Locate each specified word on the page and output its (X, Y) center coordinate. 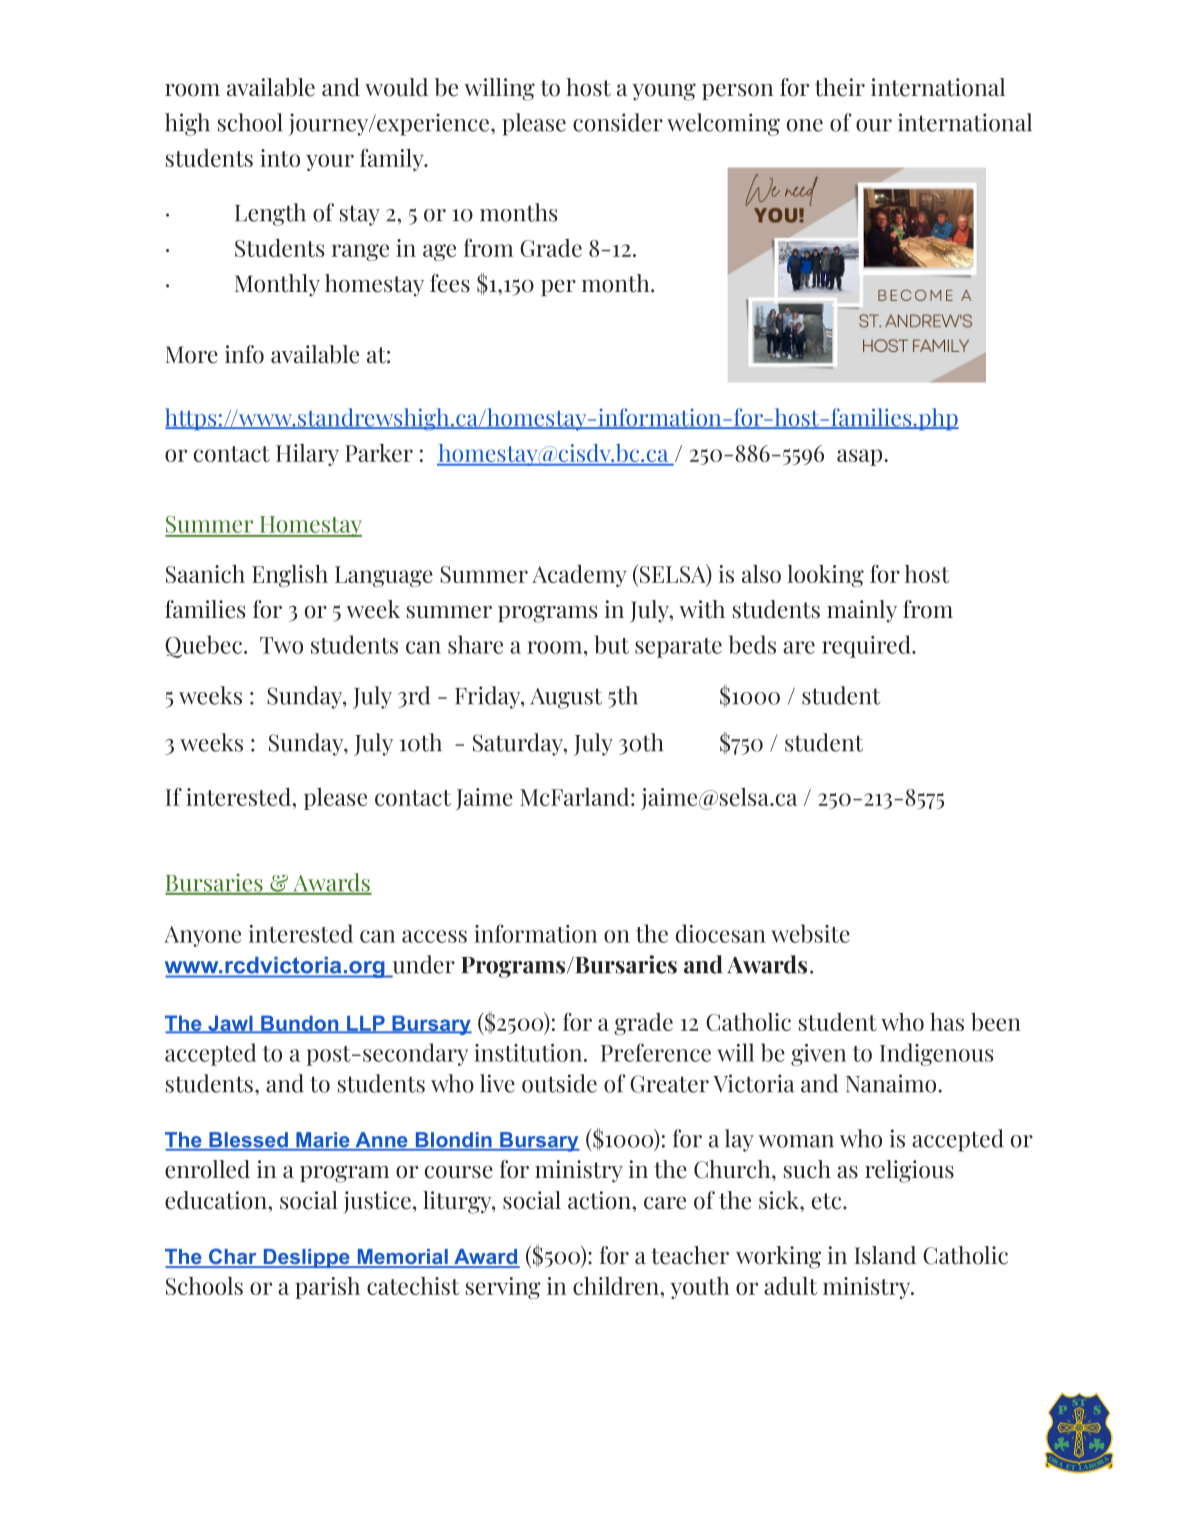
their (840, 87)
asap (861, 457)
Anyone (202, 936)
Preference (656, 1052)
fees (450, 283)
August (566, 698)
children (617, 1286)
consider (618, 122)
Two (281, 645)
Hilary (307, 455)
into (280, 158)
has (947, 1022)
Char (233, 1257)
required (867, 646)
